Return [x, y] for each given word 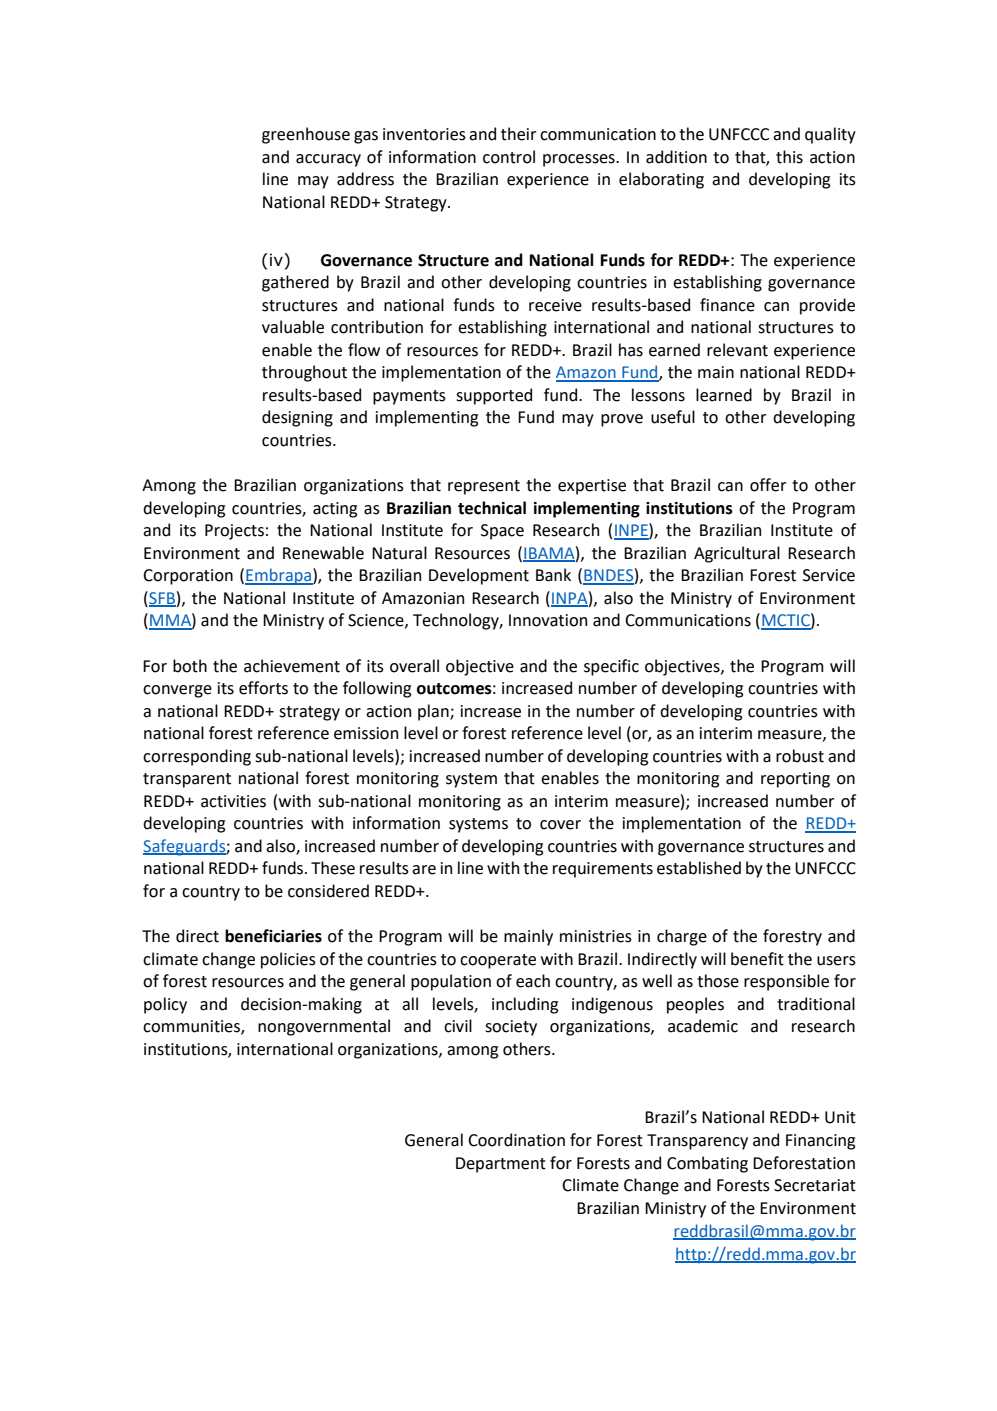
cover [560, 825]
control [509, 157]
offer [768, 485]
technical [492, 508]
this [789, 157]
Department [501, 1165]
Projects [234, 532]
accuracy [328, 160]
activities [233, 801]
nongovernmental [324, 1027]
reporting [795, 780]
